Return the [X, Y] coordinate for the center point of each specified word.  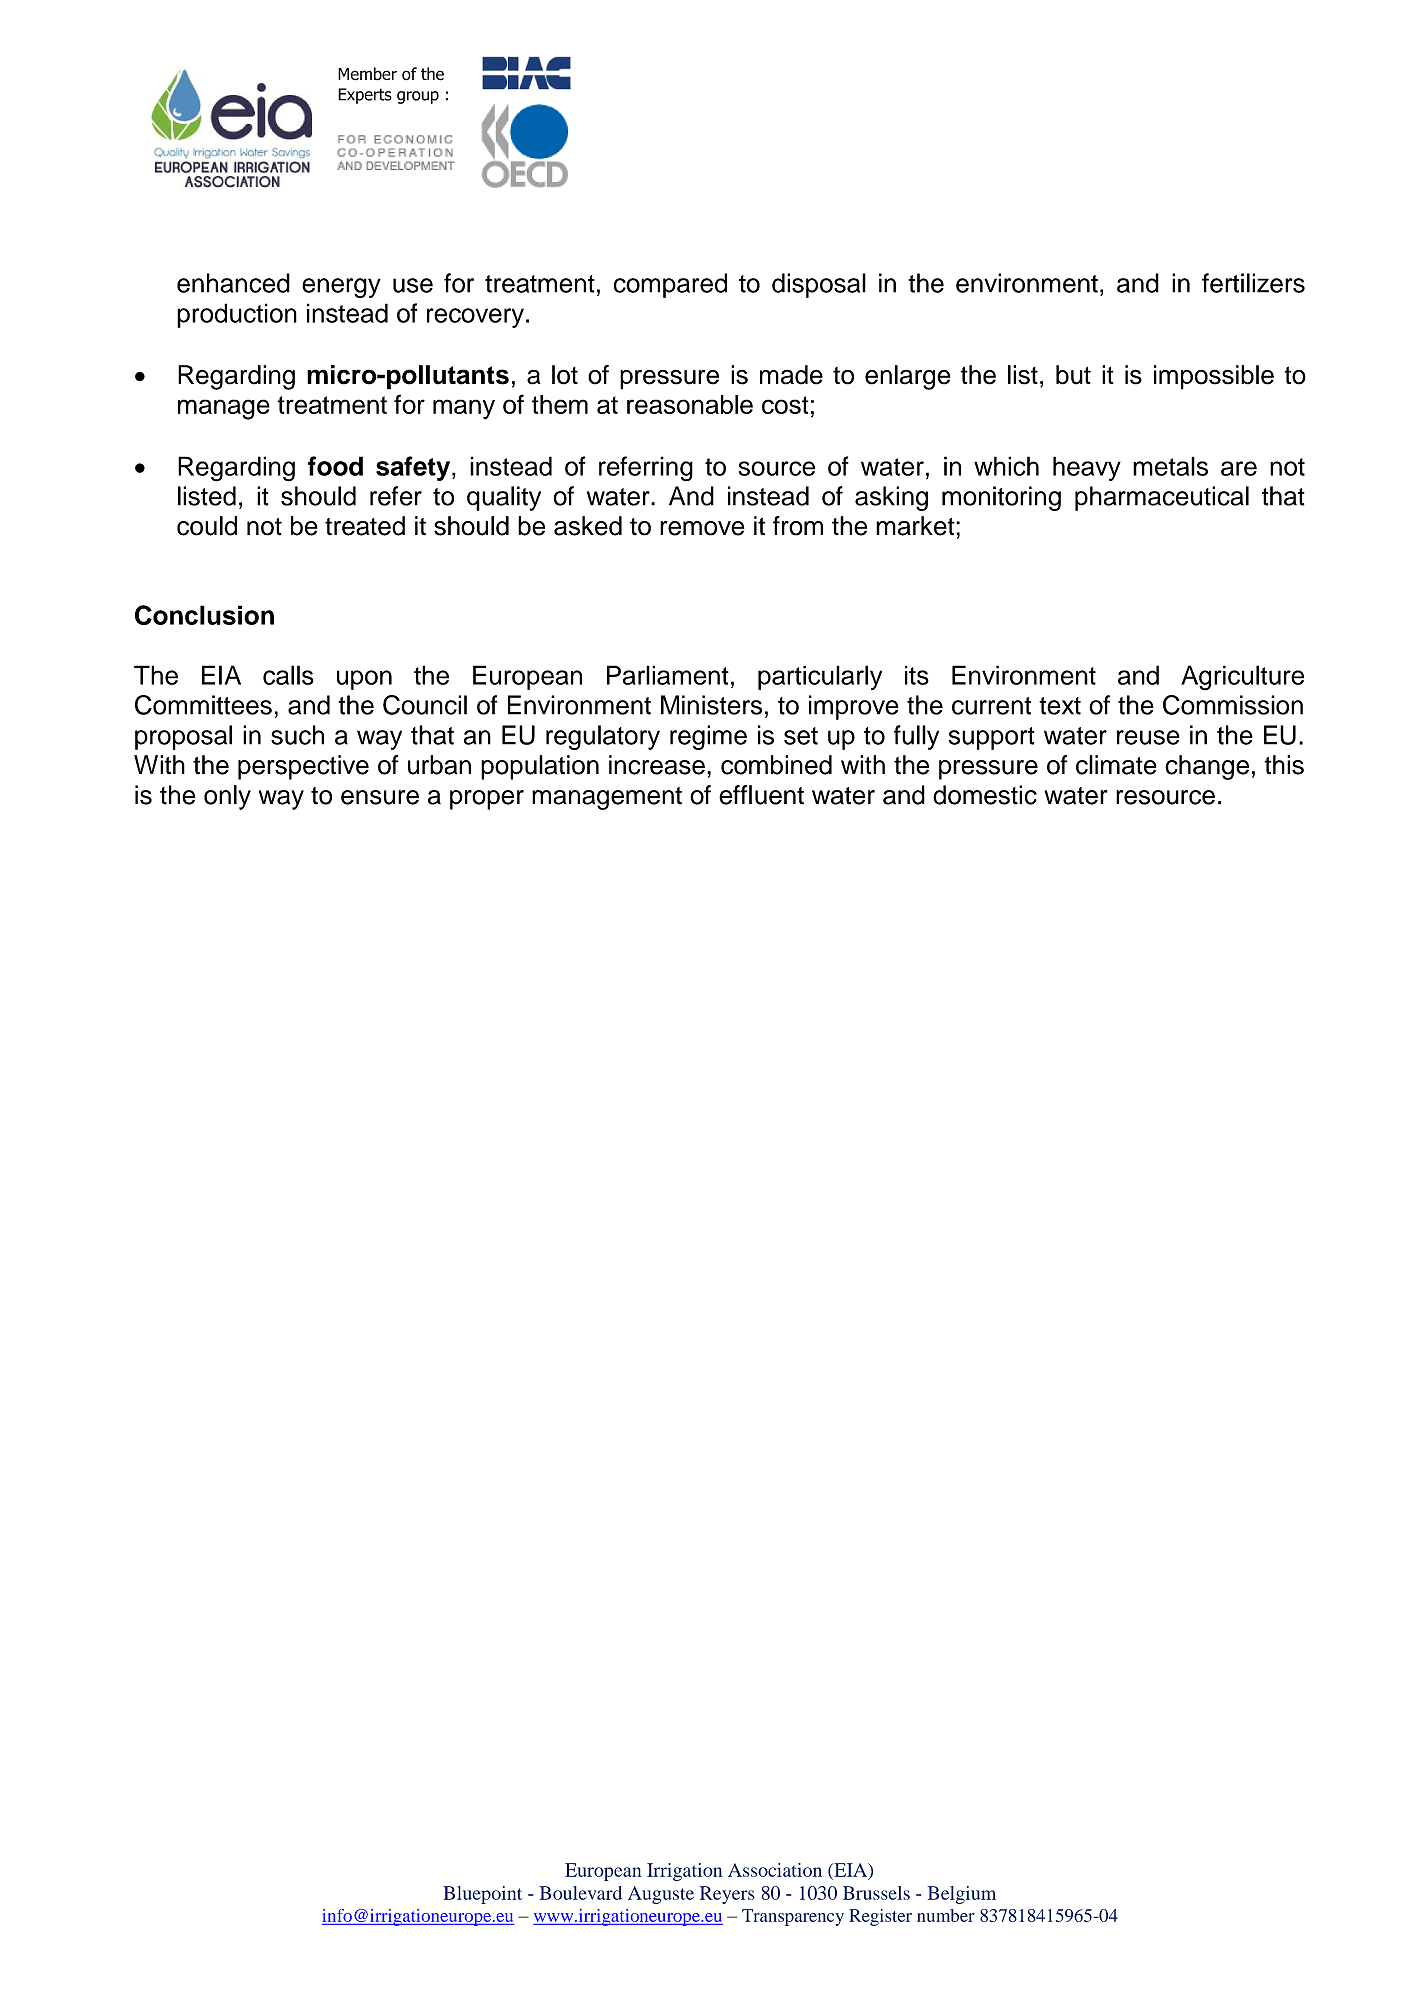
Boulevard [580, 1893]
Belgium [961, 1895]
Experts [365, 96]
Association [775, 1870]
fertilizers [1253, 283]
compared [670, 285]
